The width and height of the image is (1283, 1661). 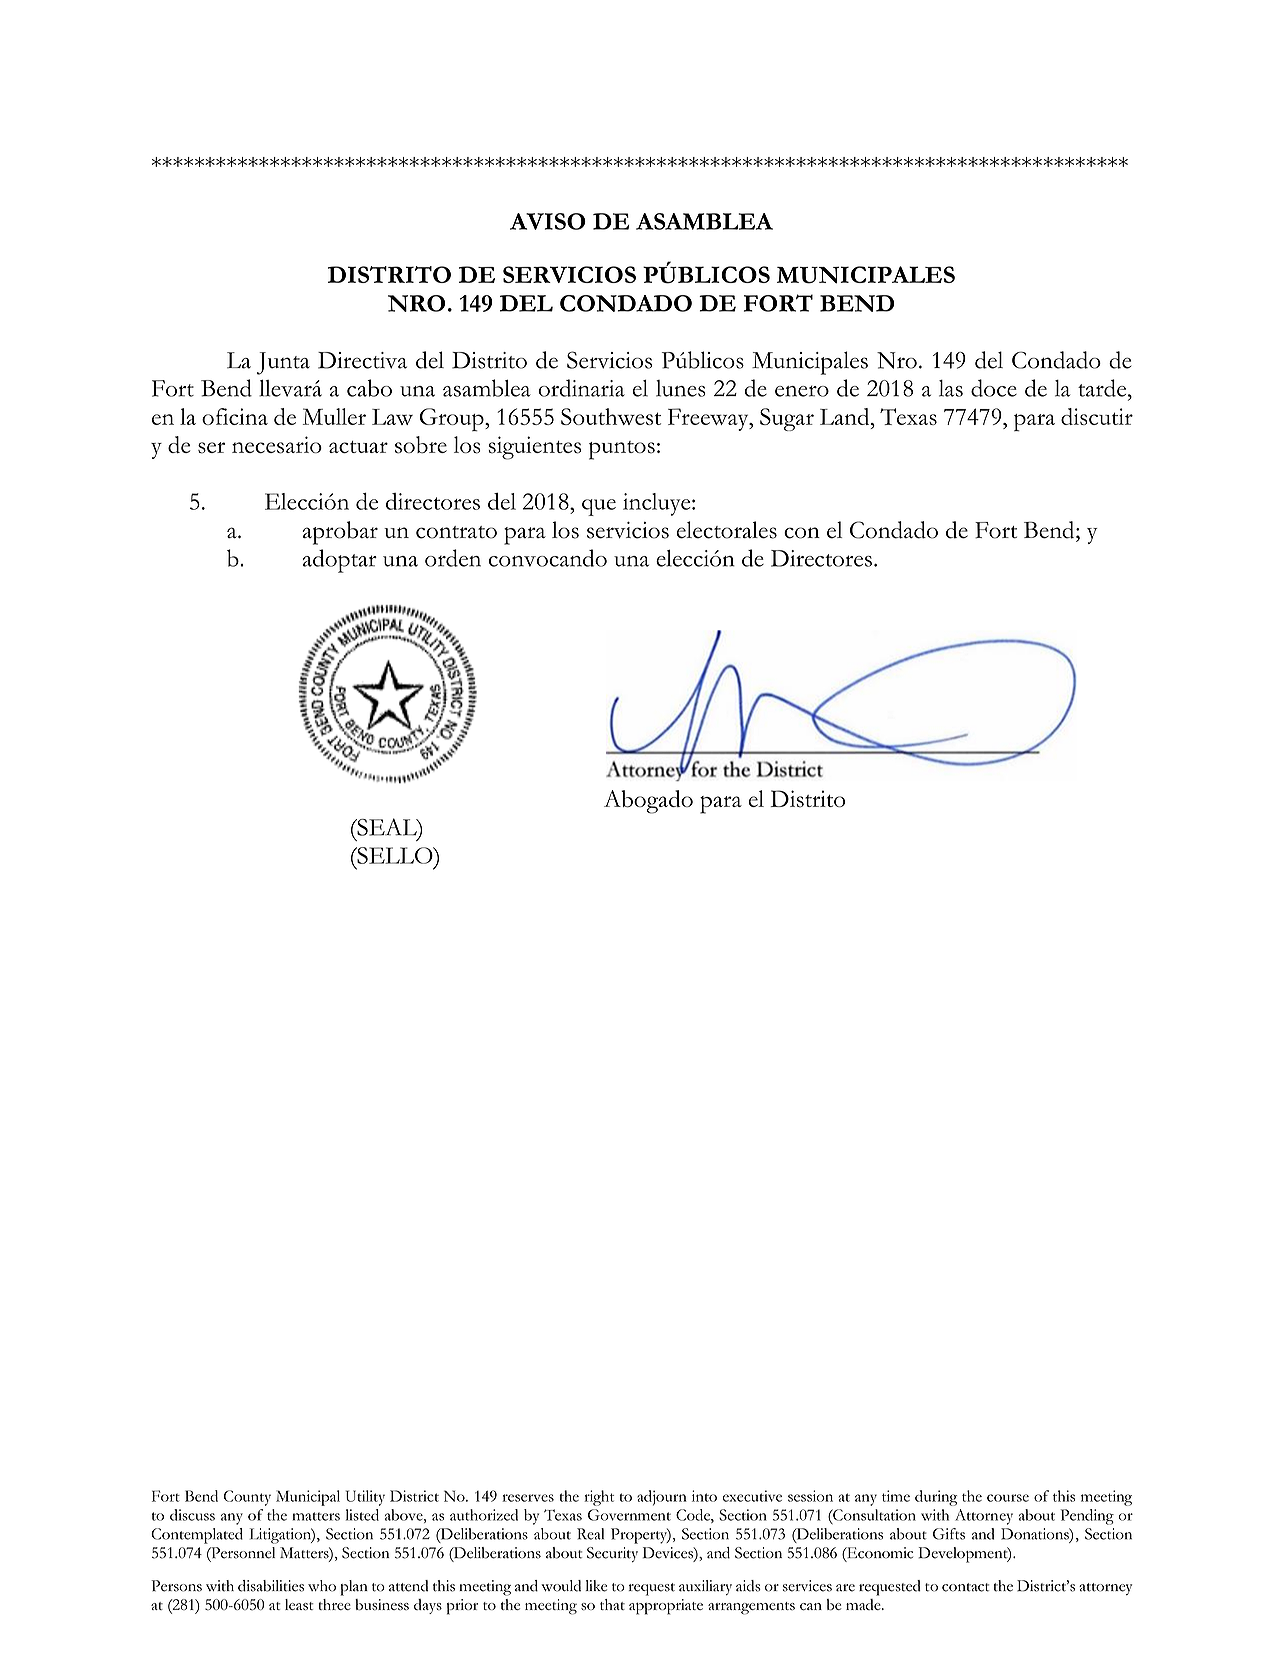 I want to click on course, so click(x=1008, y=1498).
